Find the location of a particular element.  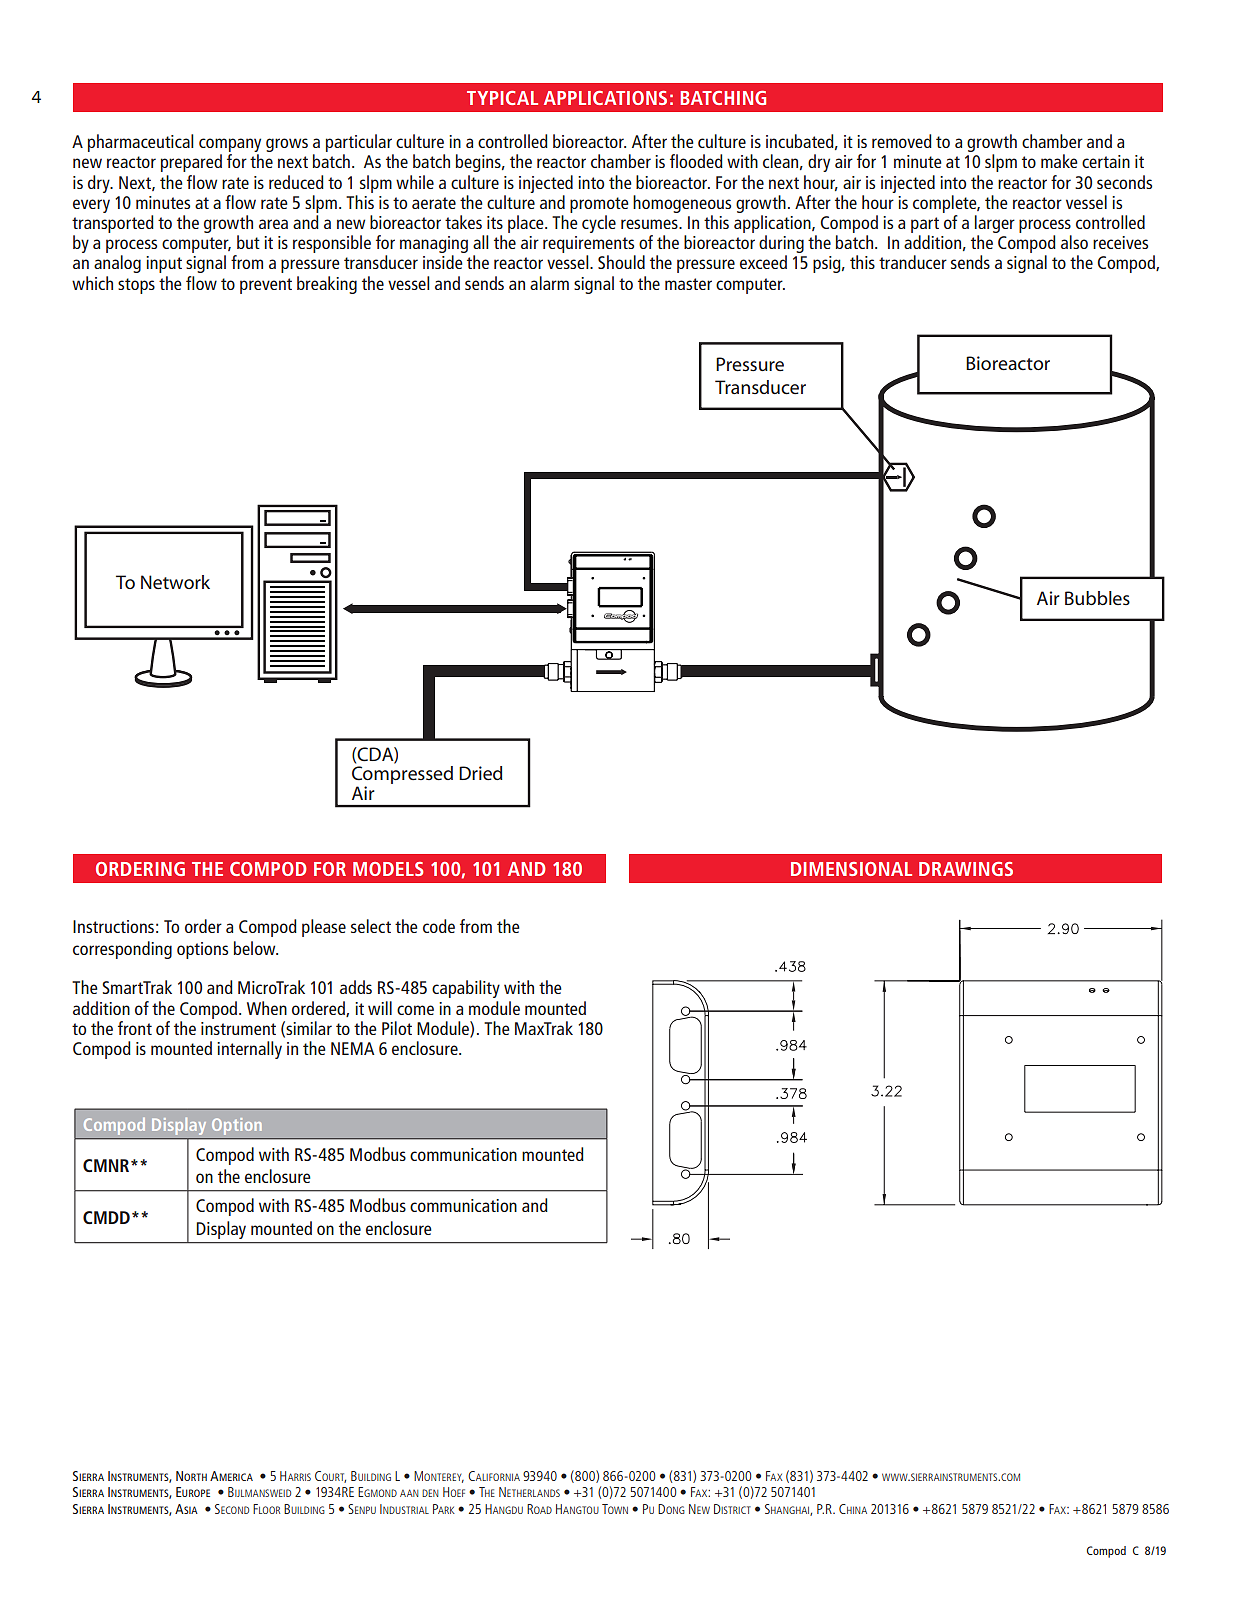

make is located at coordinates (1059, 161).
